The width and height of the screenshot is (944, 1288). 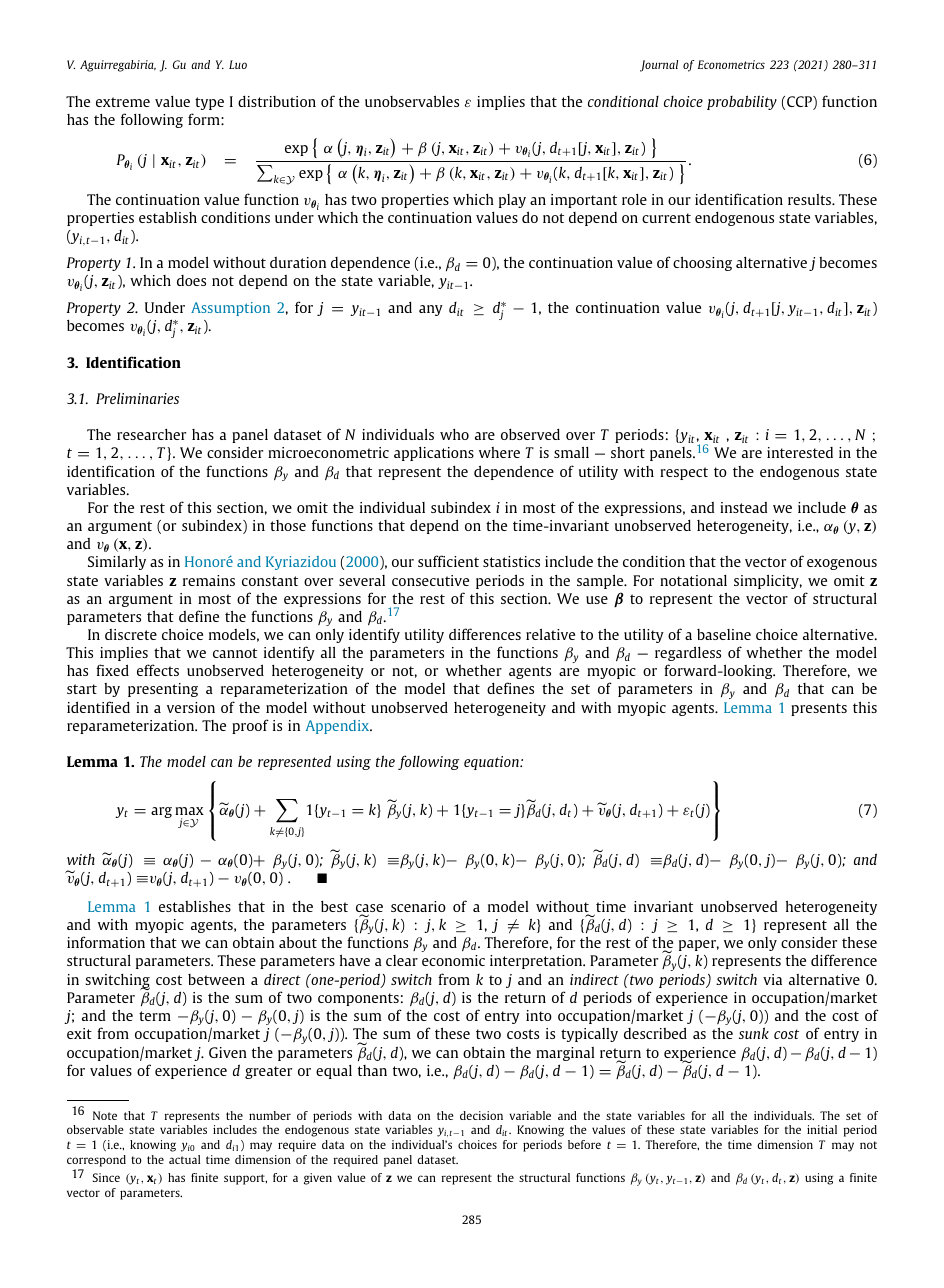 I want to click on baseline, so click(x=724, y=634).
